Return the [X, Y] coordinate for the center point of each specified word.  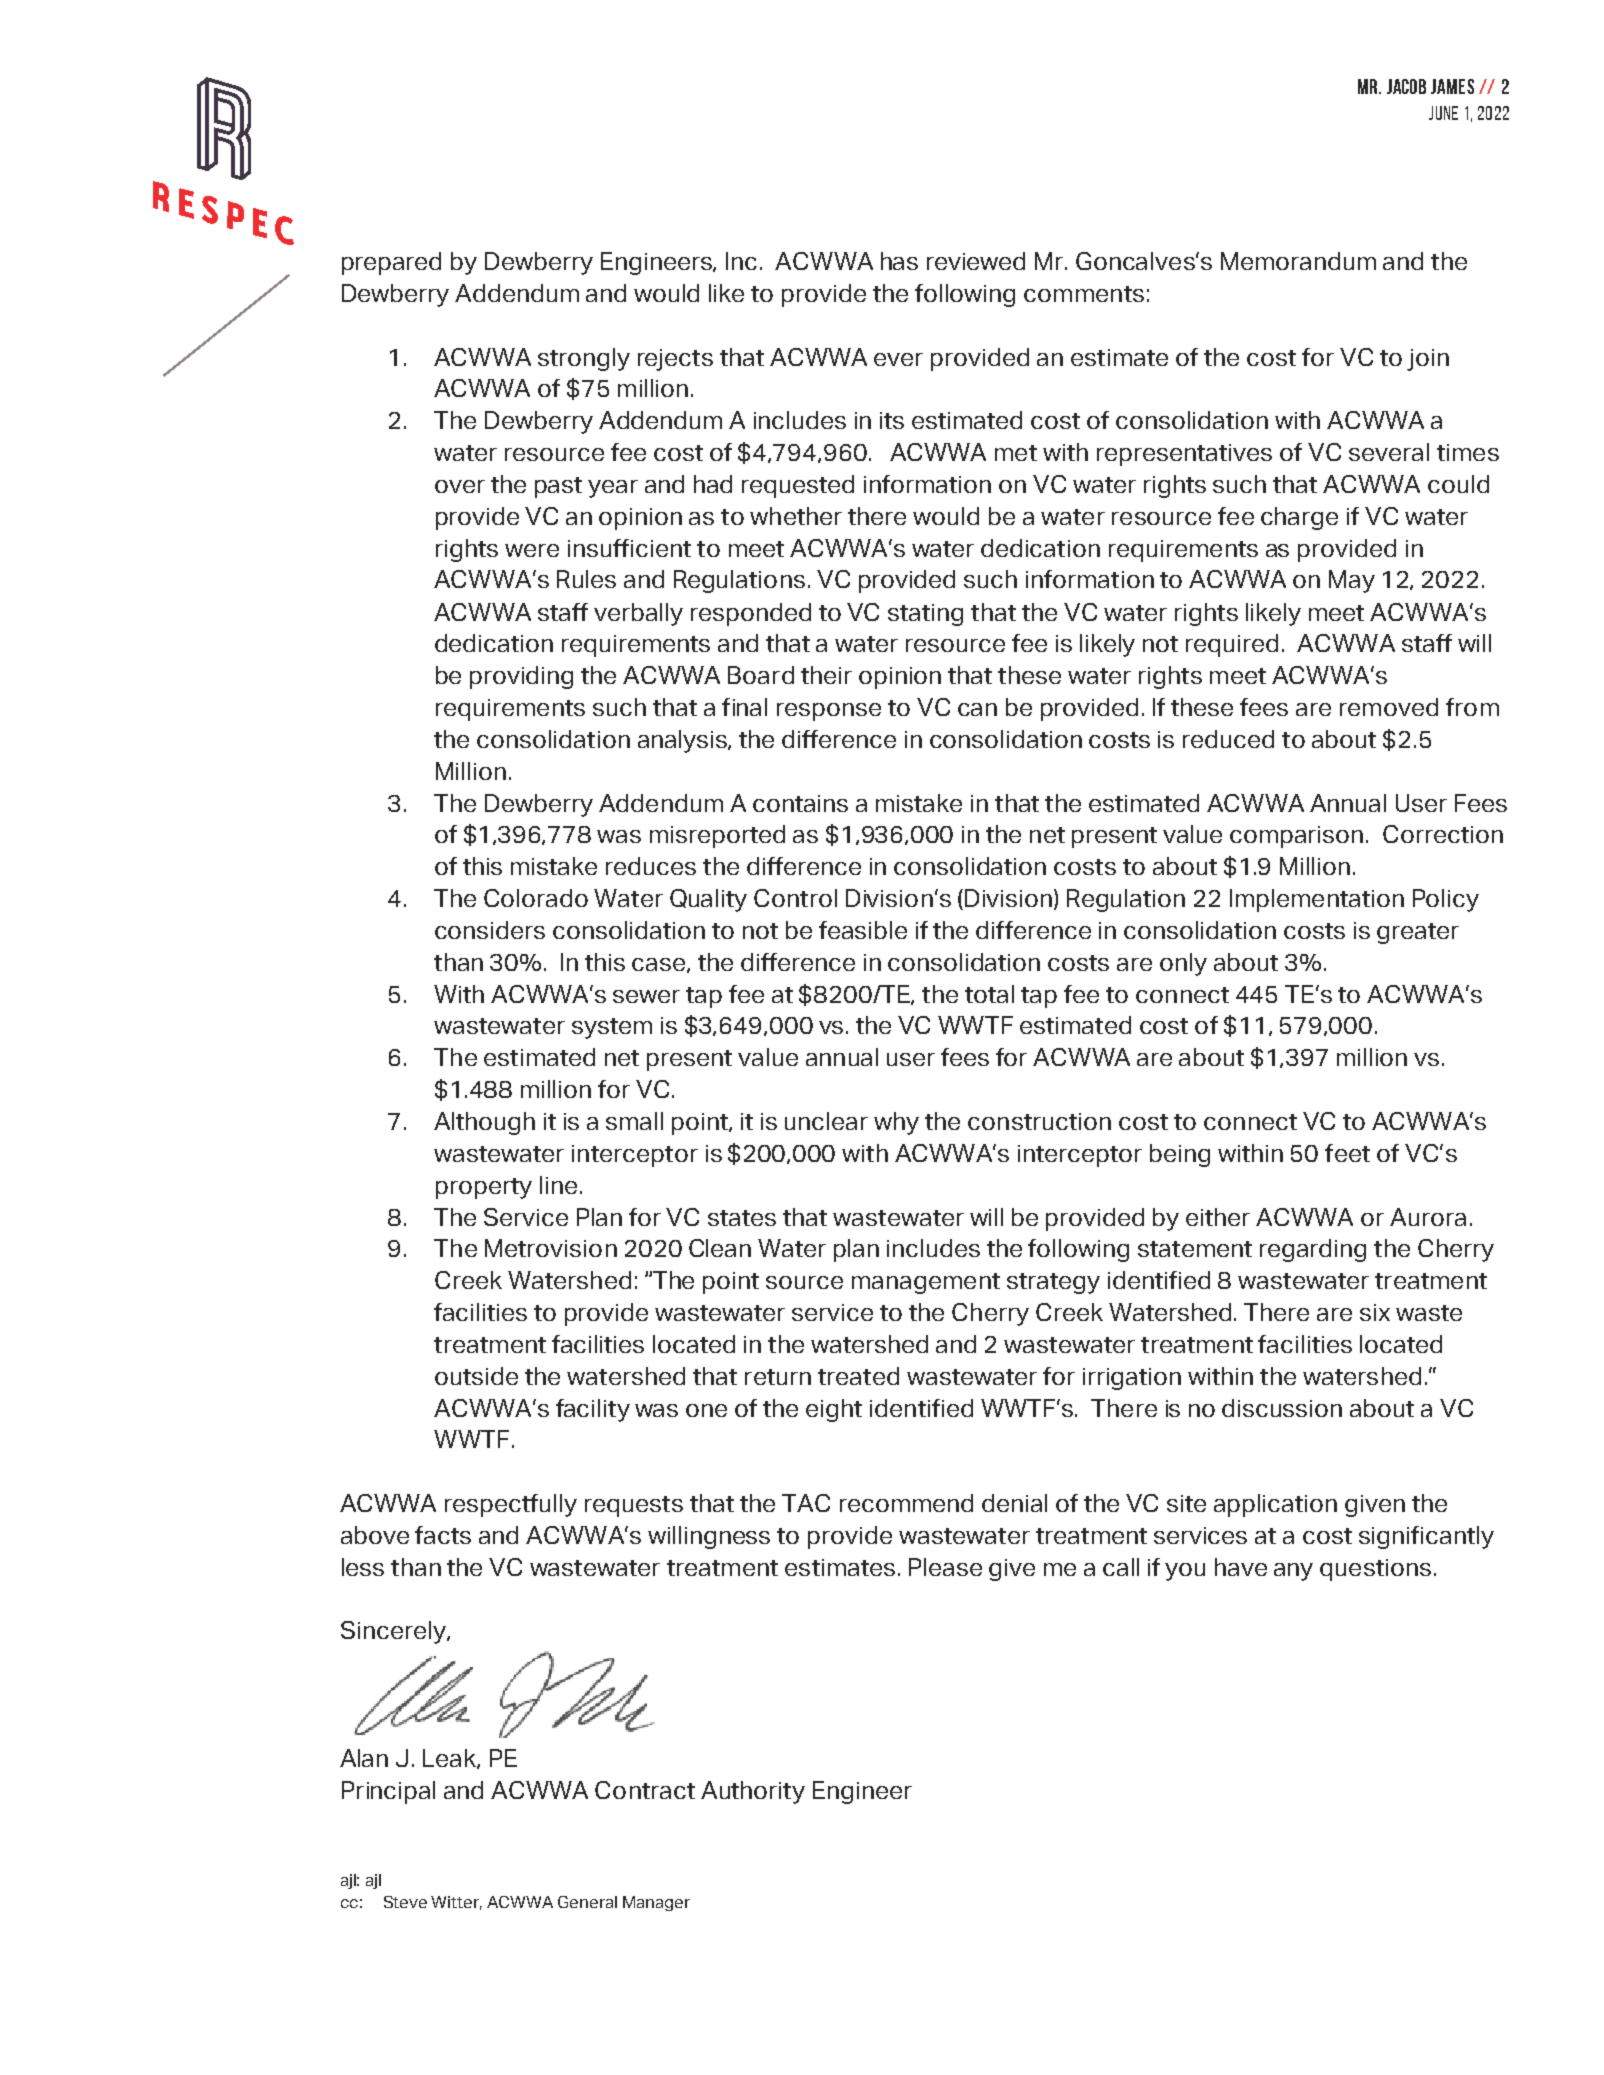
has [899, 261]
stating [925, 615]
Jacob [1406, 86]
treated [858, 1376]
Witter [456, 1903]
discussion [1282, 1408]
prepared [391, 263]
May [1352, 581]
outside [476, 1376]
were [532, 550]
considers [490, 930]
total [989, 994]
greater [1418, 933]
